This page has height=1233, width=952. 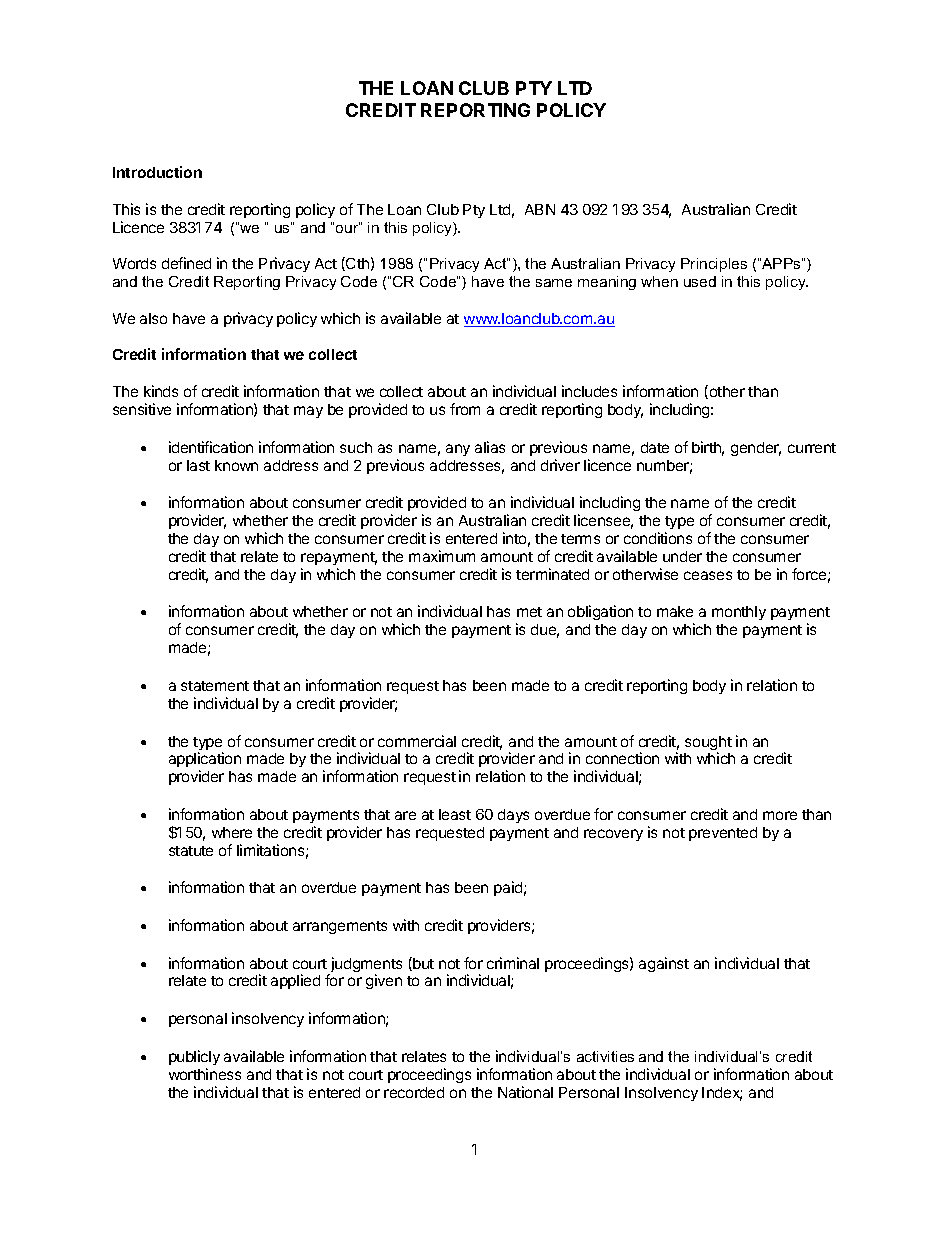 I want to click on identification, so click(x=211, y=447).
